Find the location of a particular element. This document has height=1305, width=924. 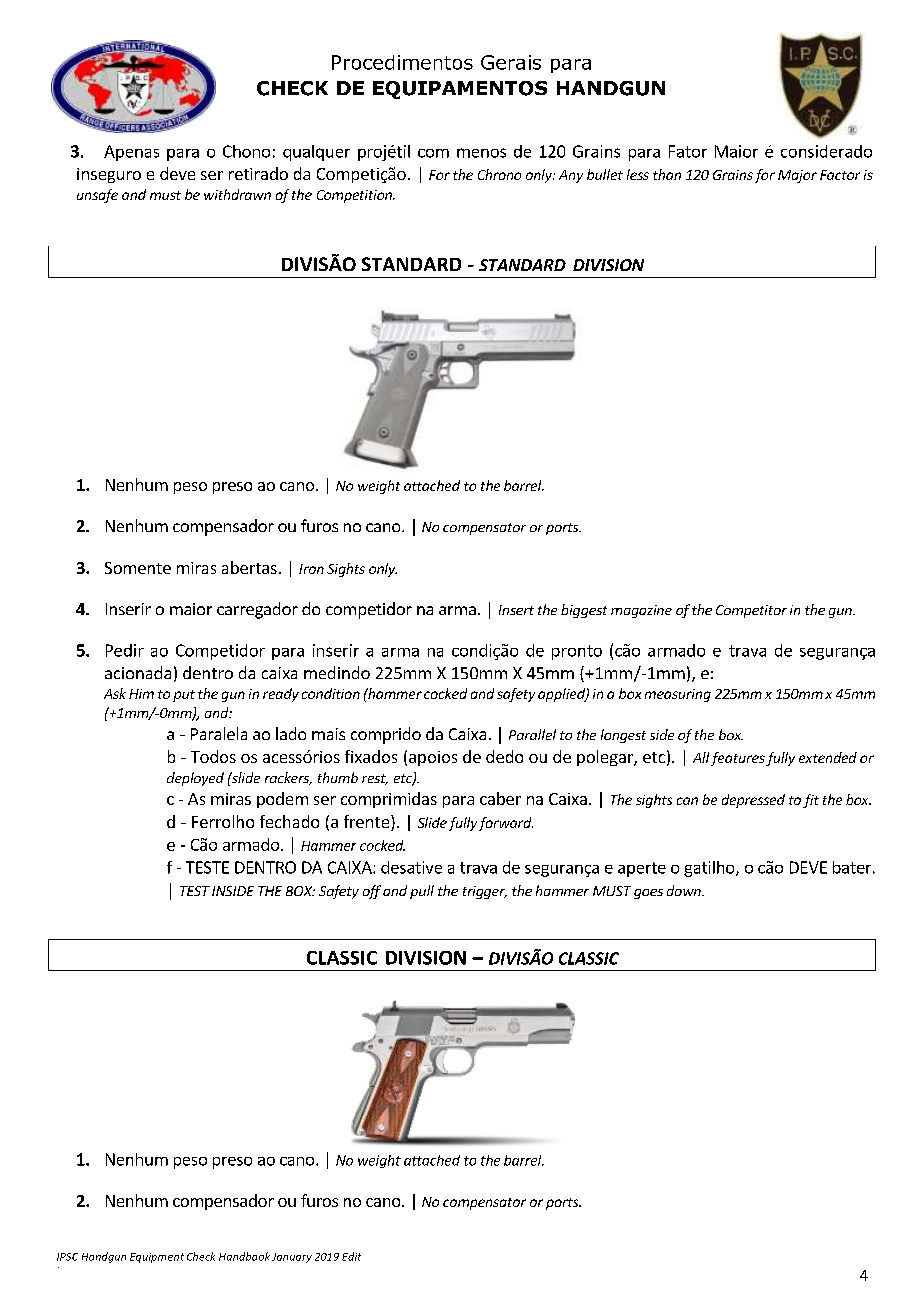

Equipment is located at coordinates (157, 1258).
